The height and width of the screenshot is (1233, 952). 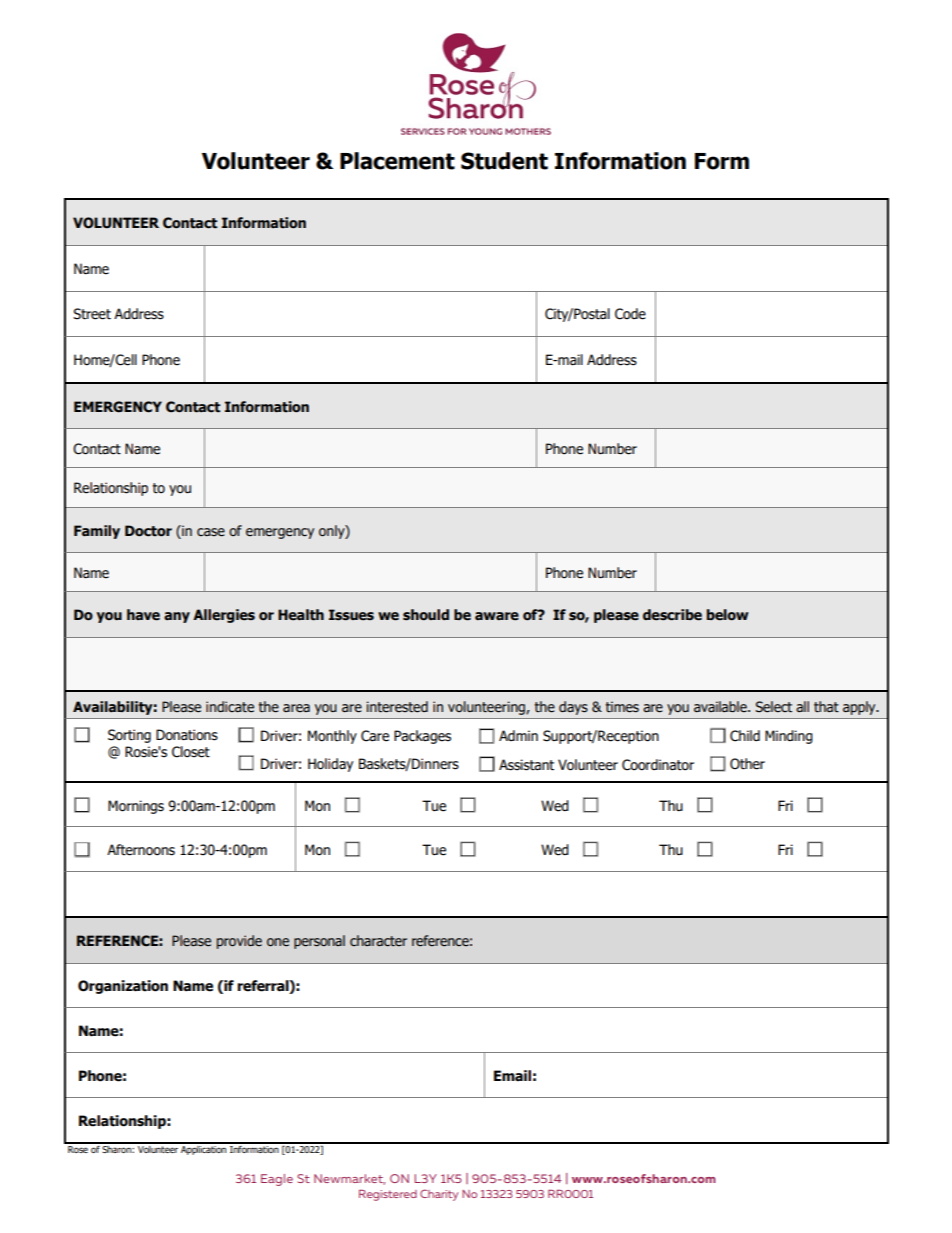 I want to click on Student, so click(x=504, y=161).
